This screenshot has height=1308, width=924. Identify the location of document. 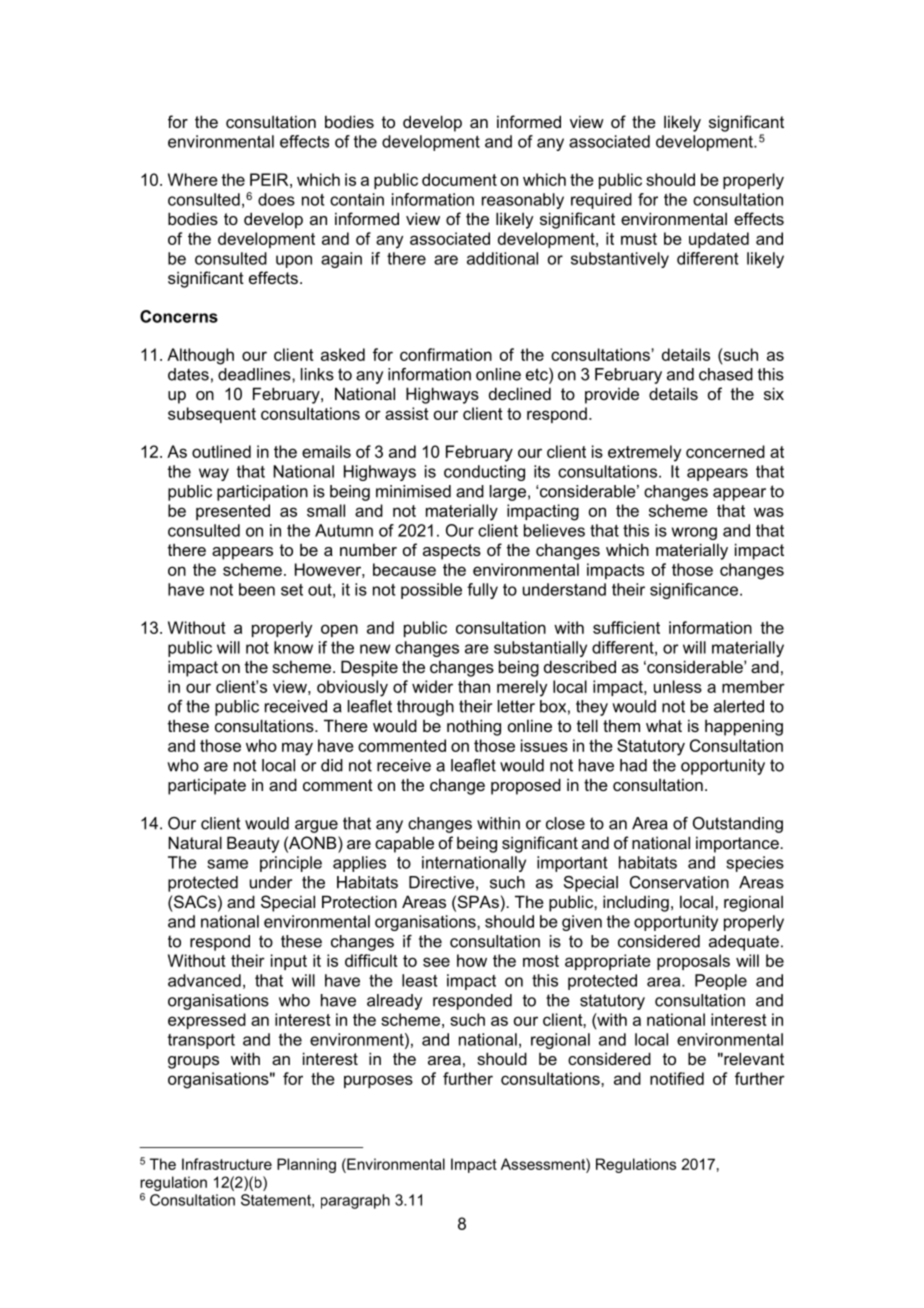
(459, 179).
